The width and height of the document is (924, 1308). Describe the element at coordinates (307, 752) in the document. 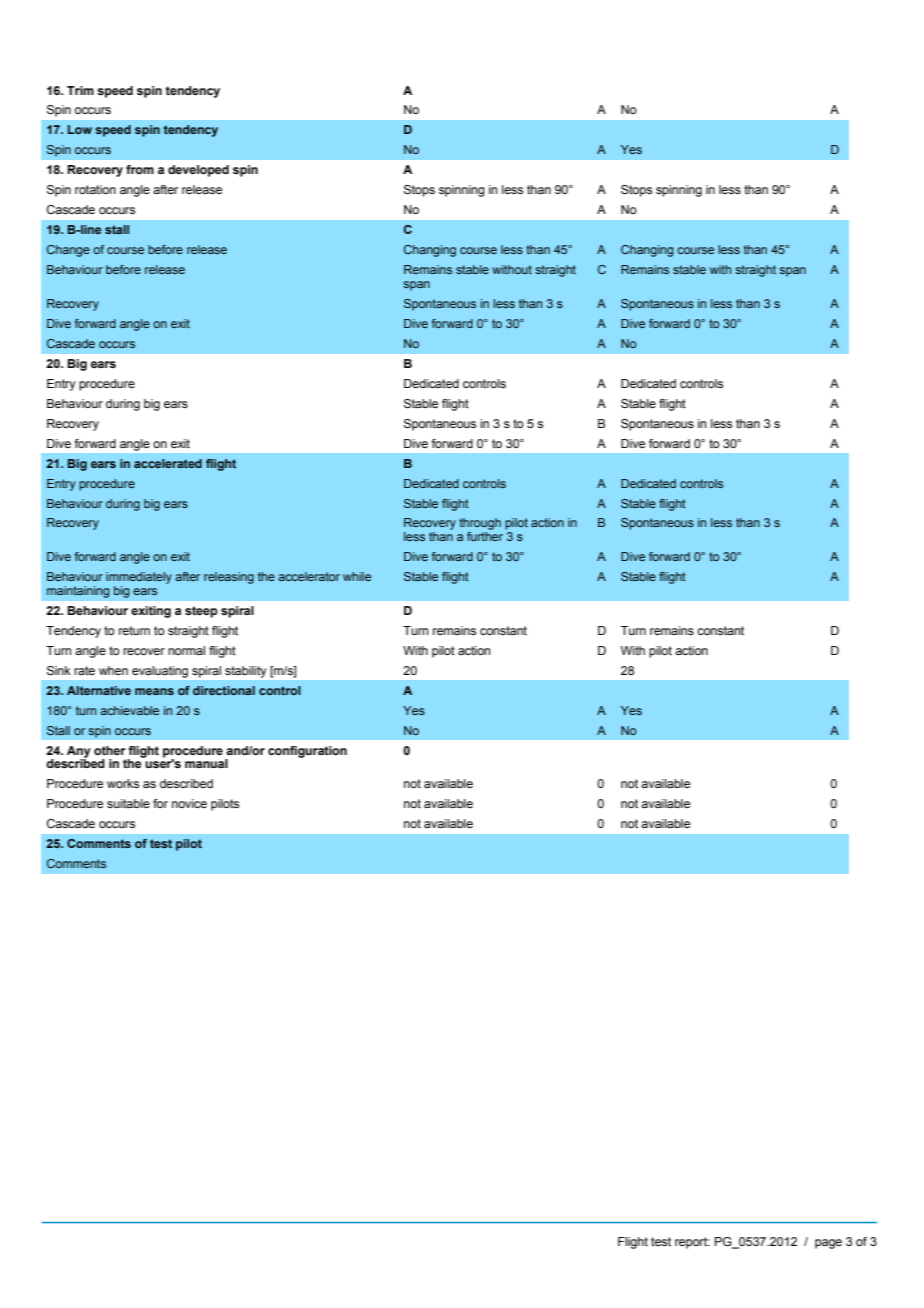

I see `configuration` at that location.
